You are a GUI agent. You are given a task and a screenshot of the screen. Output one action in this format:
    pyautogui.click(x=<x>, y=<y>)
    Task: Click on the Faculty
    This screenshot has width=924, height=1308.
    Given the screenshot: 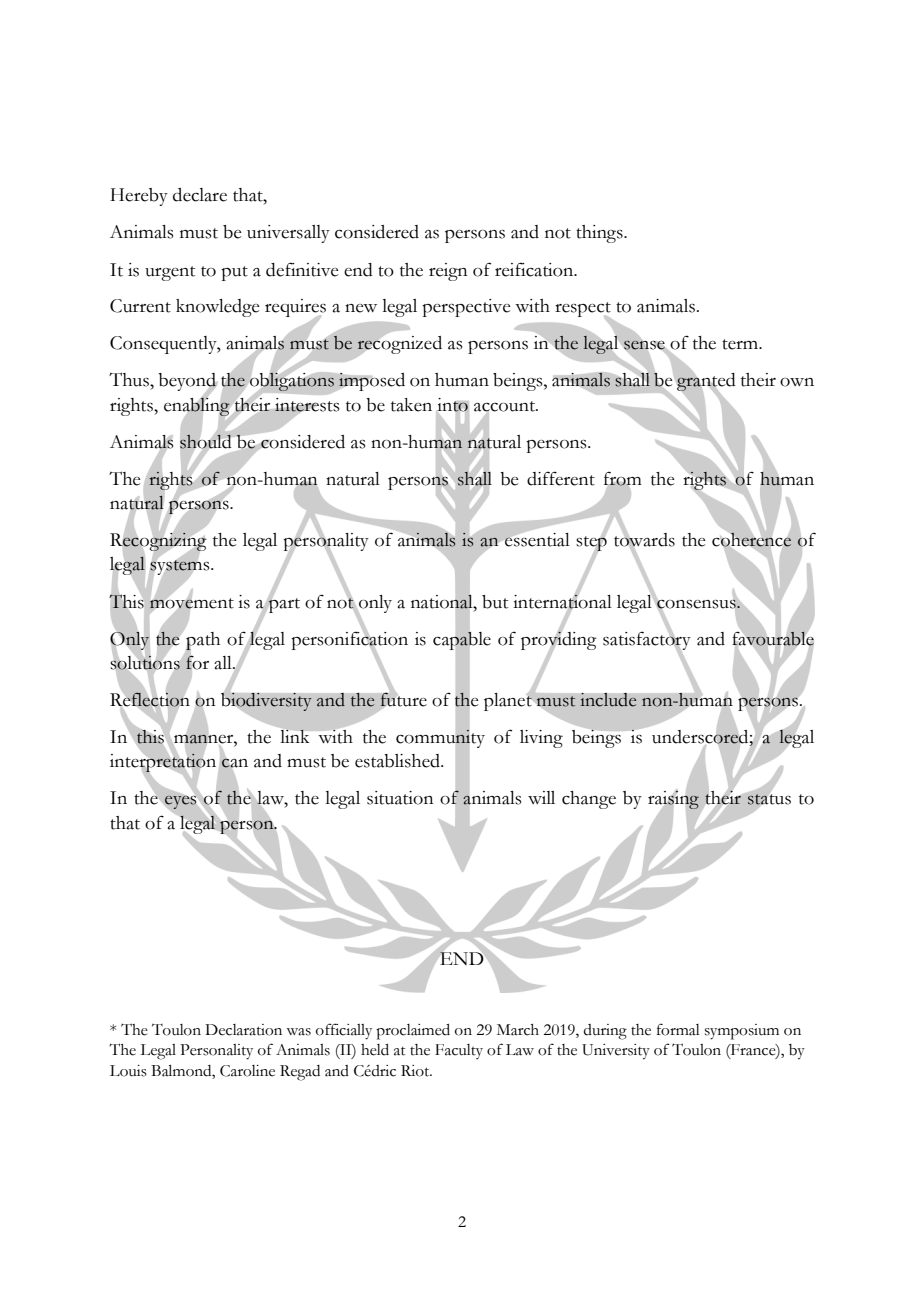 What is the action you would take?
    pyautogui.click(x=459, y=1051)
